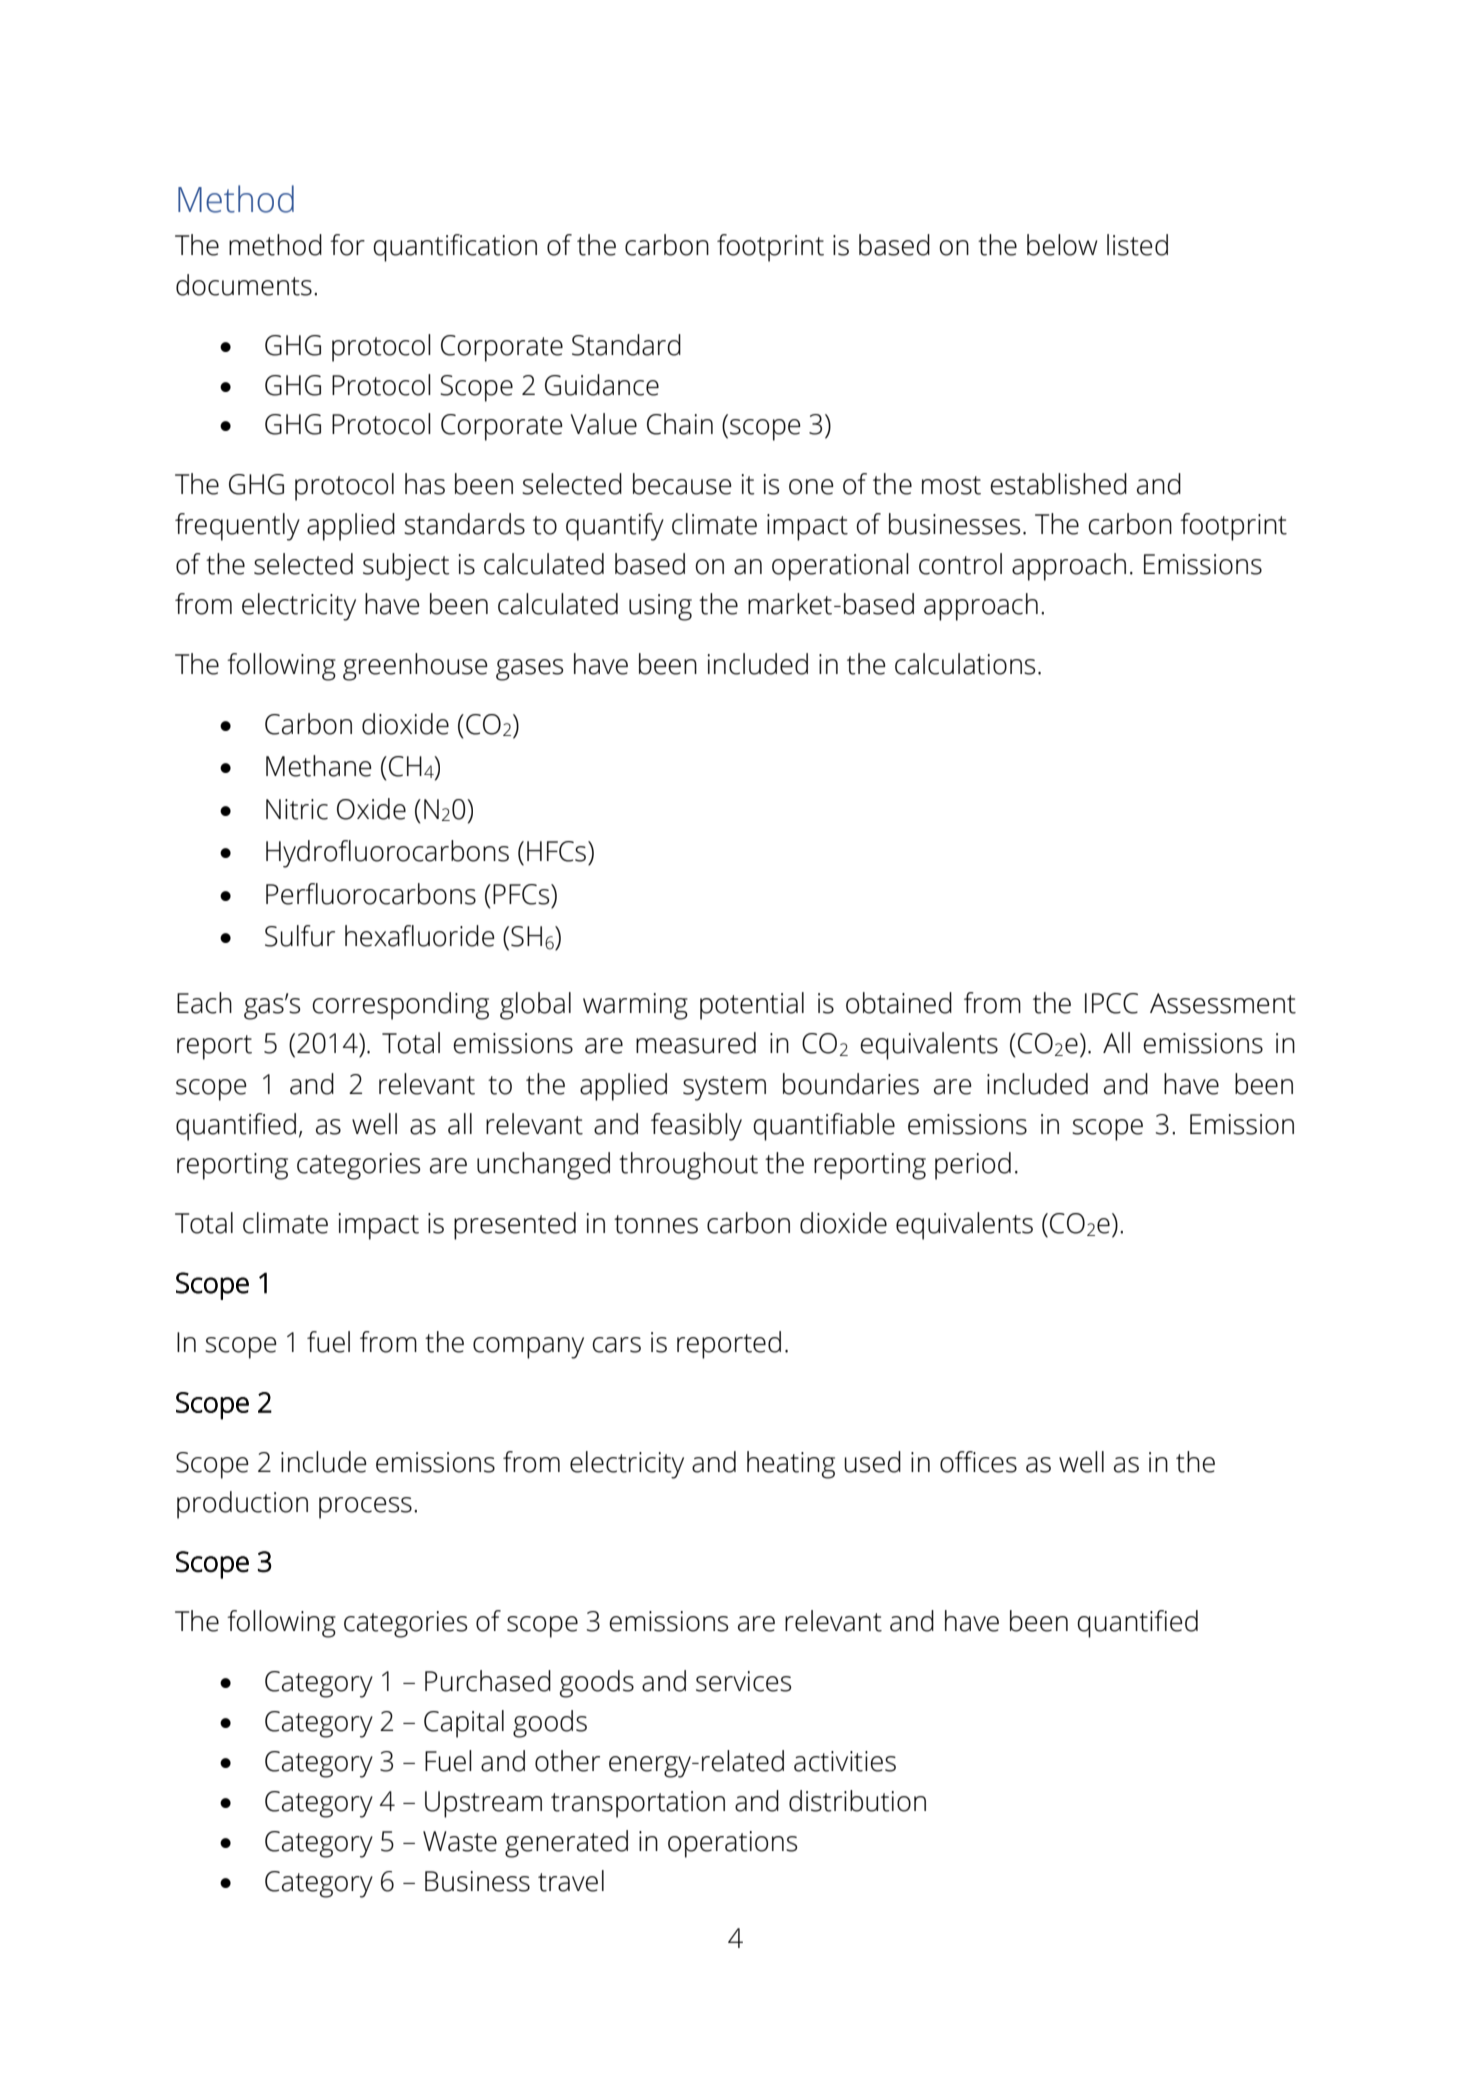  I want to click on Methane, so click(319, 766).
